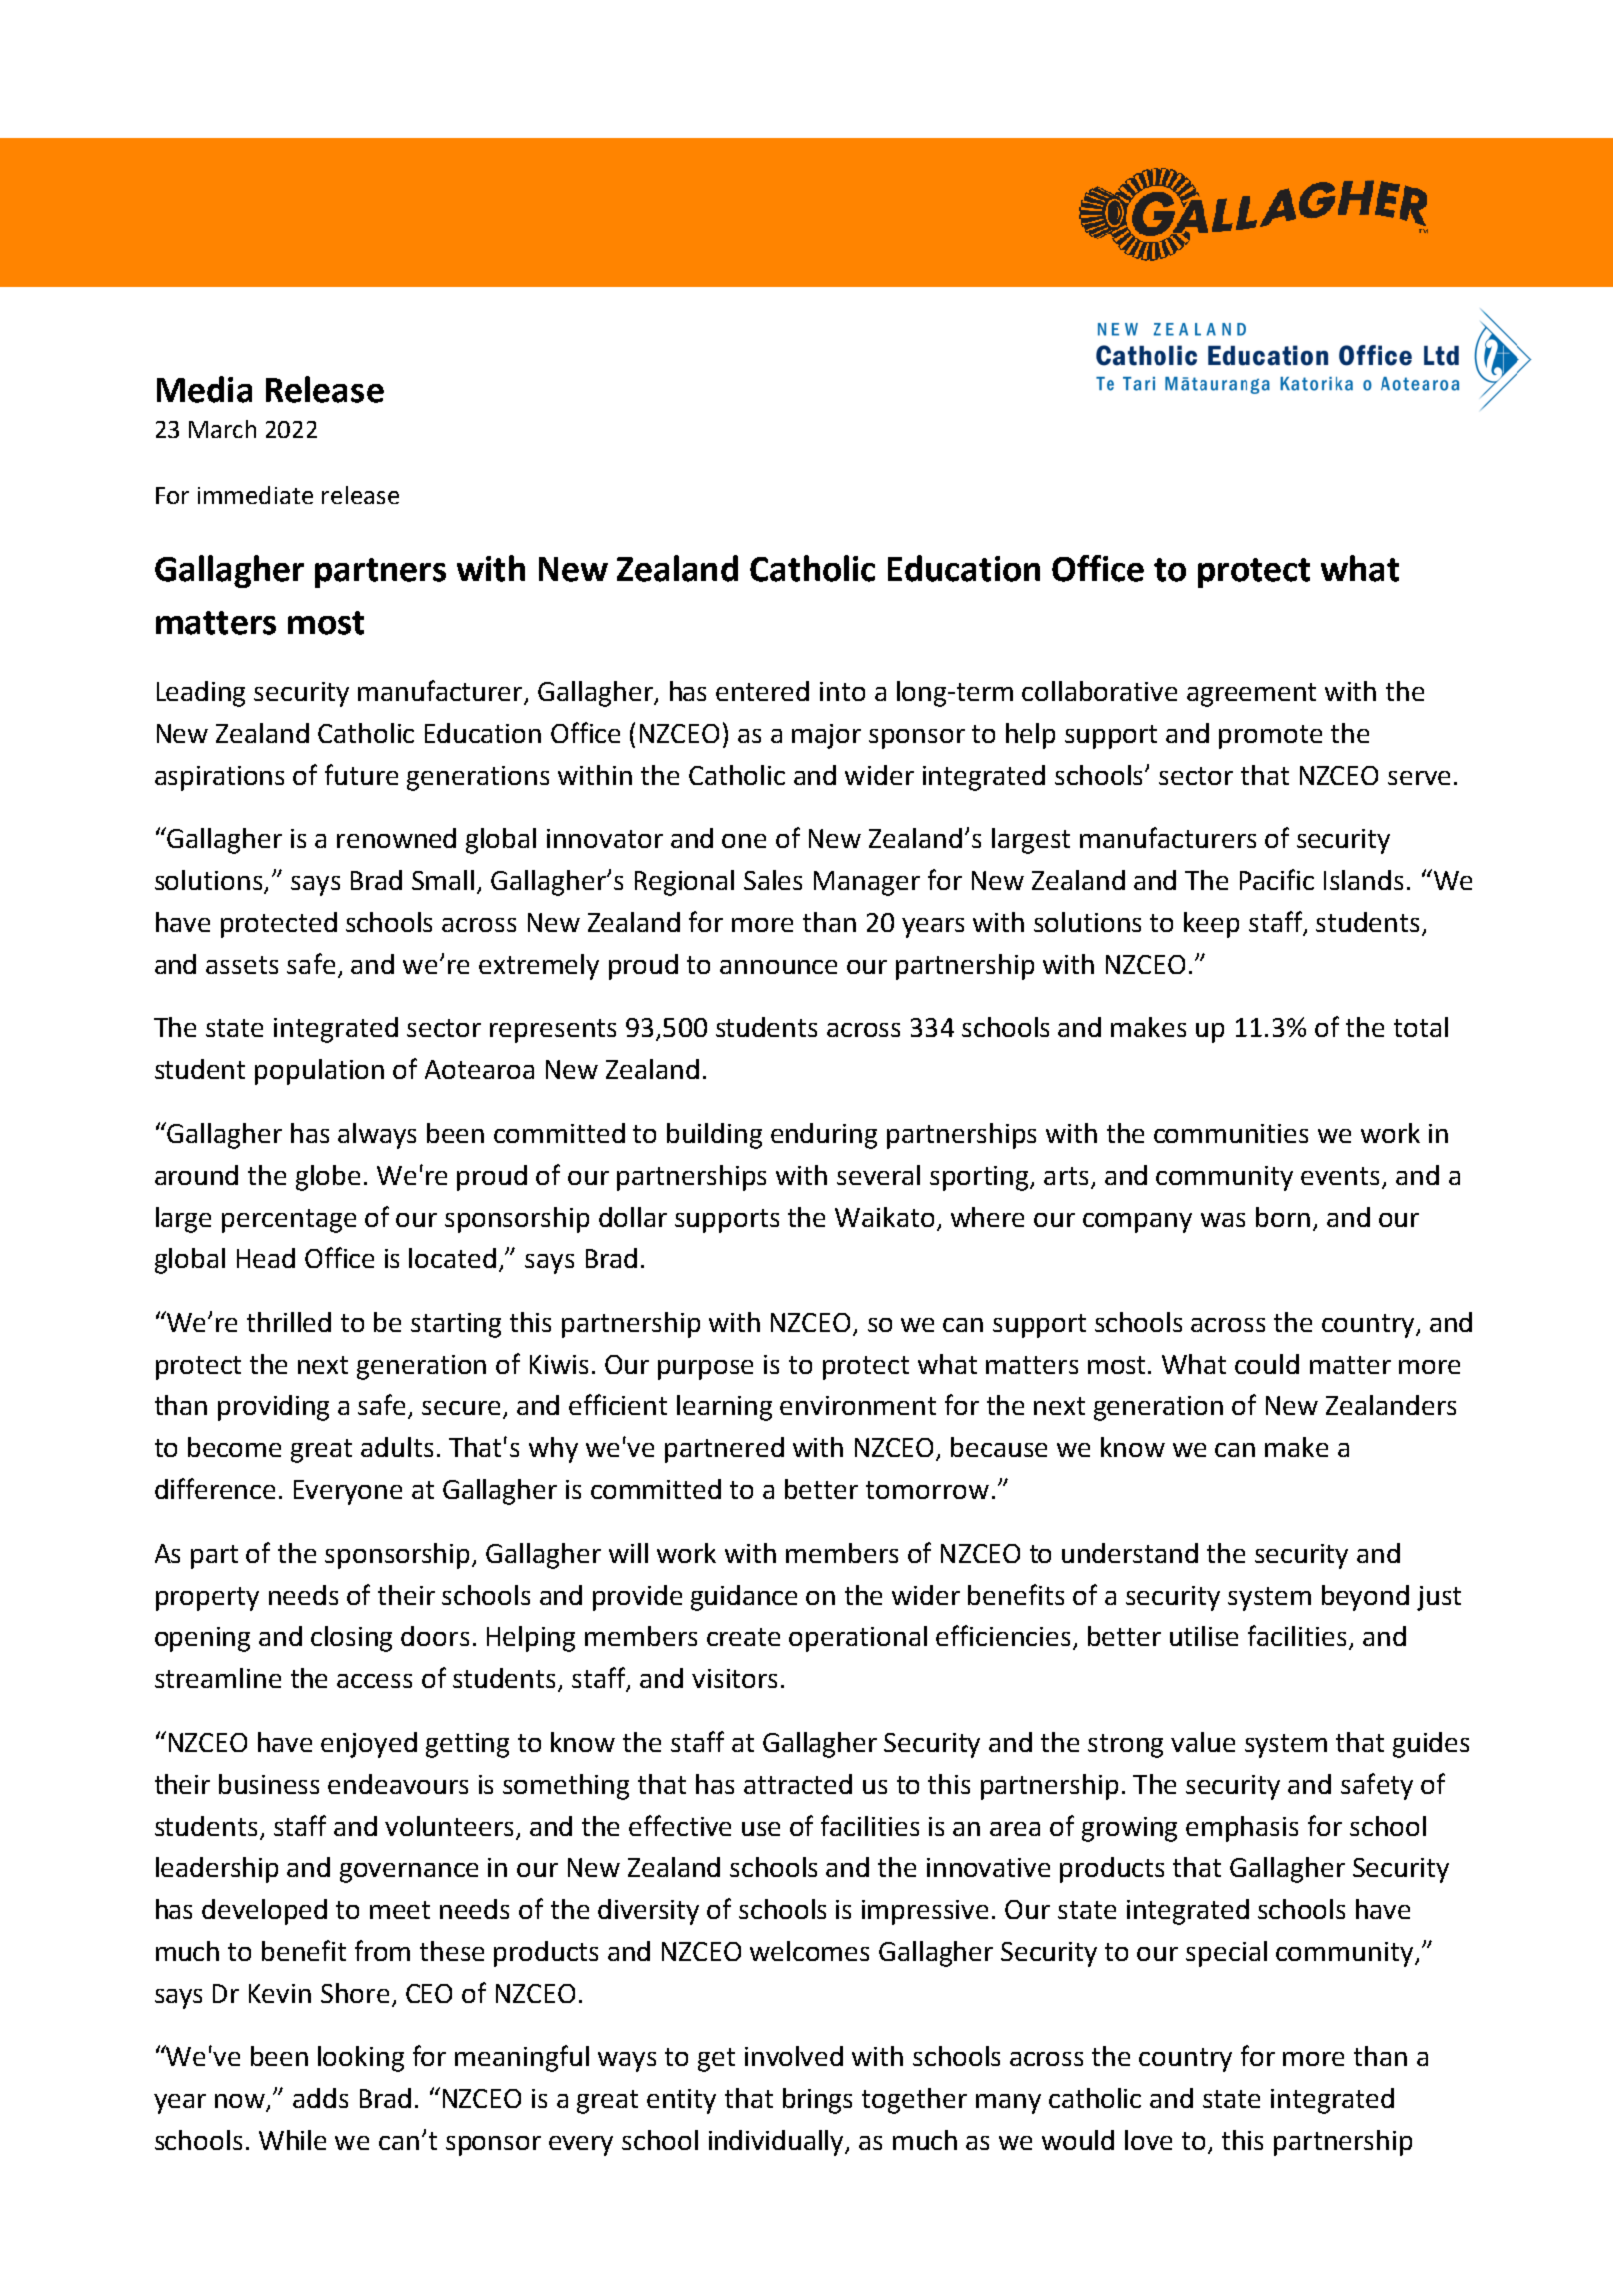  What do you see at coordinates (817, 2101) in the screenshot?
I see `brings` at bounding box center [817, 2101].
